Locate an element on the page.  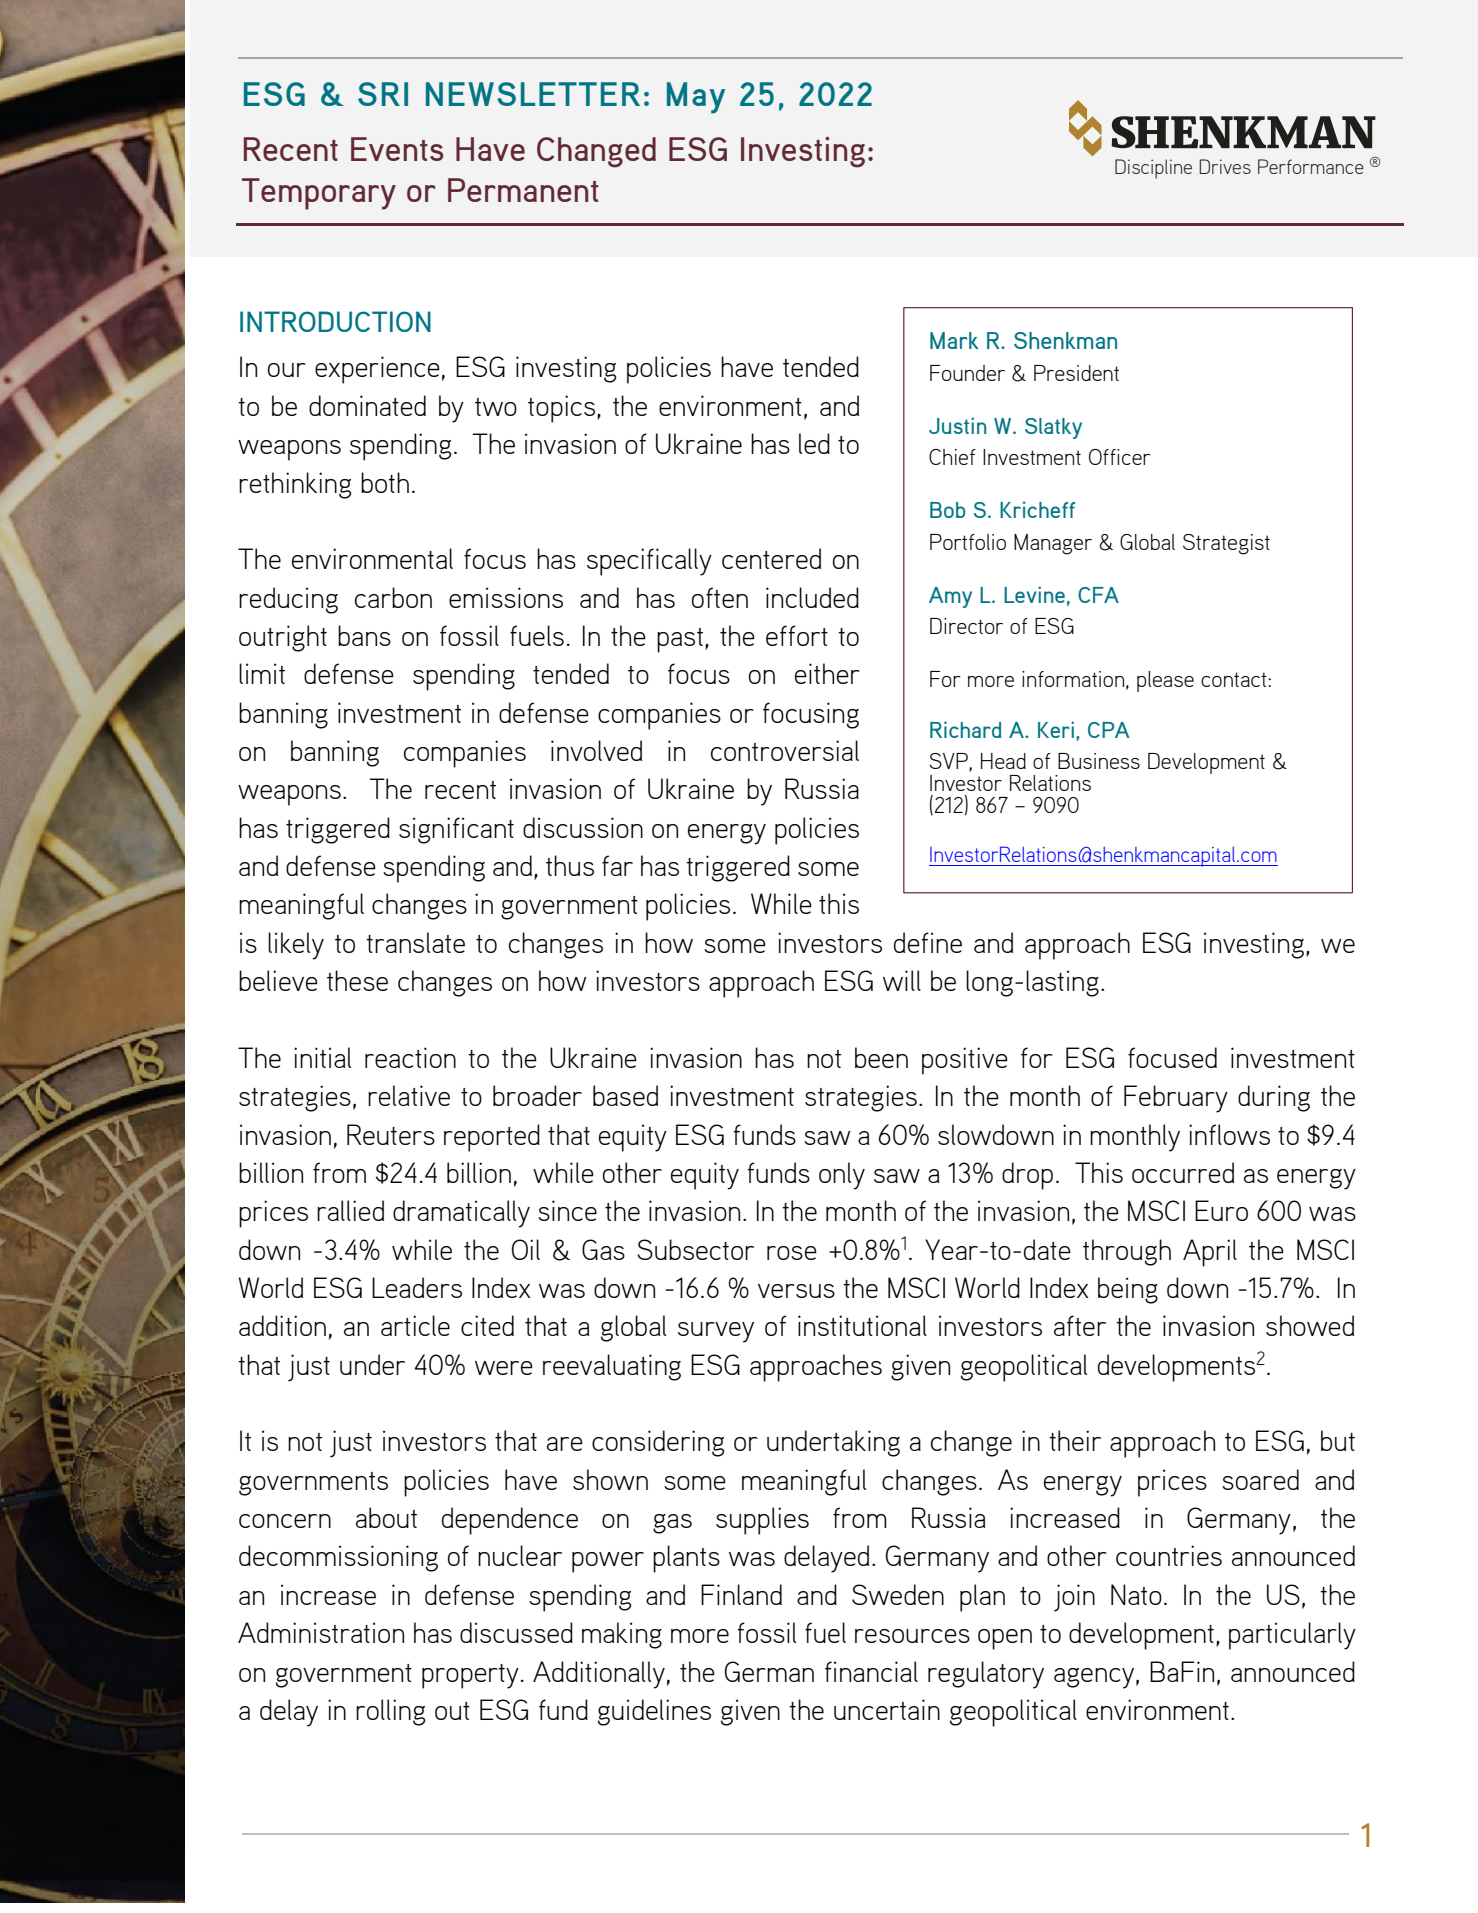
translate is located at coordinates (415, 942).
